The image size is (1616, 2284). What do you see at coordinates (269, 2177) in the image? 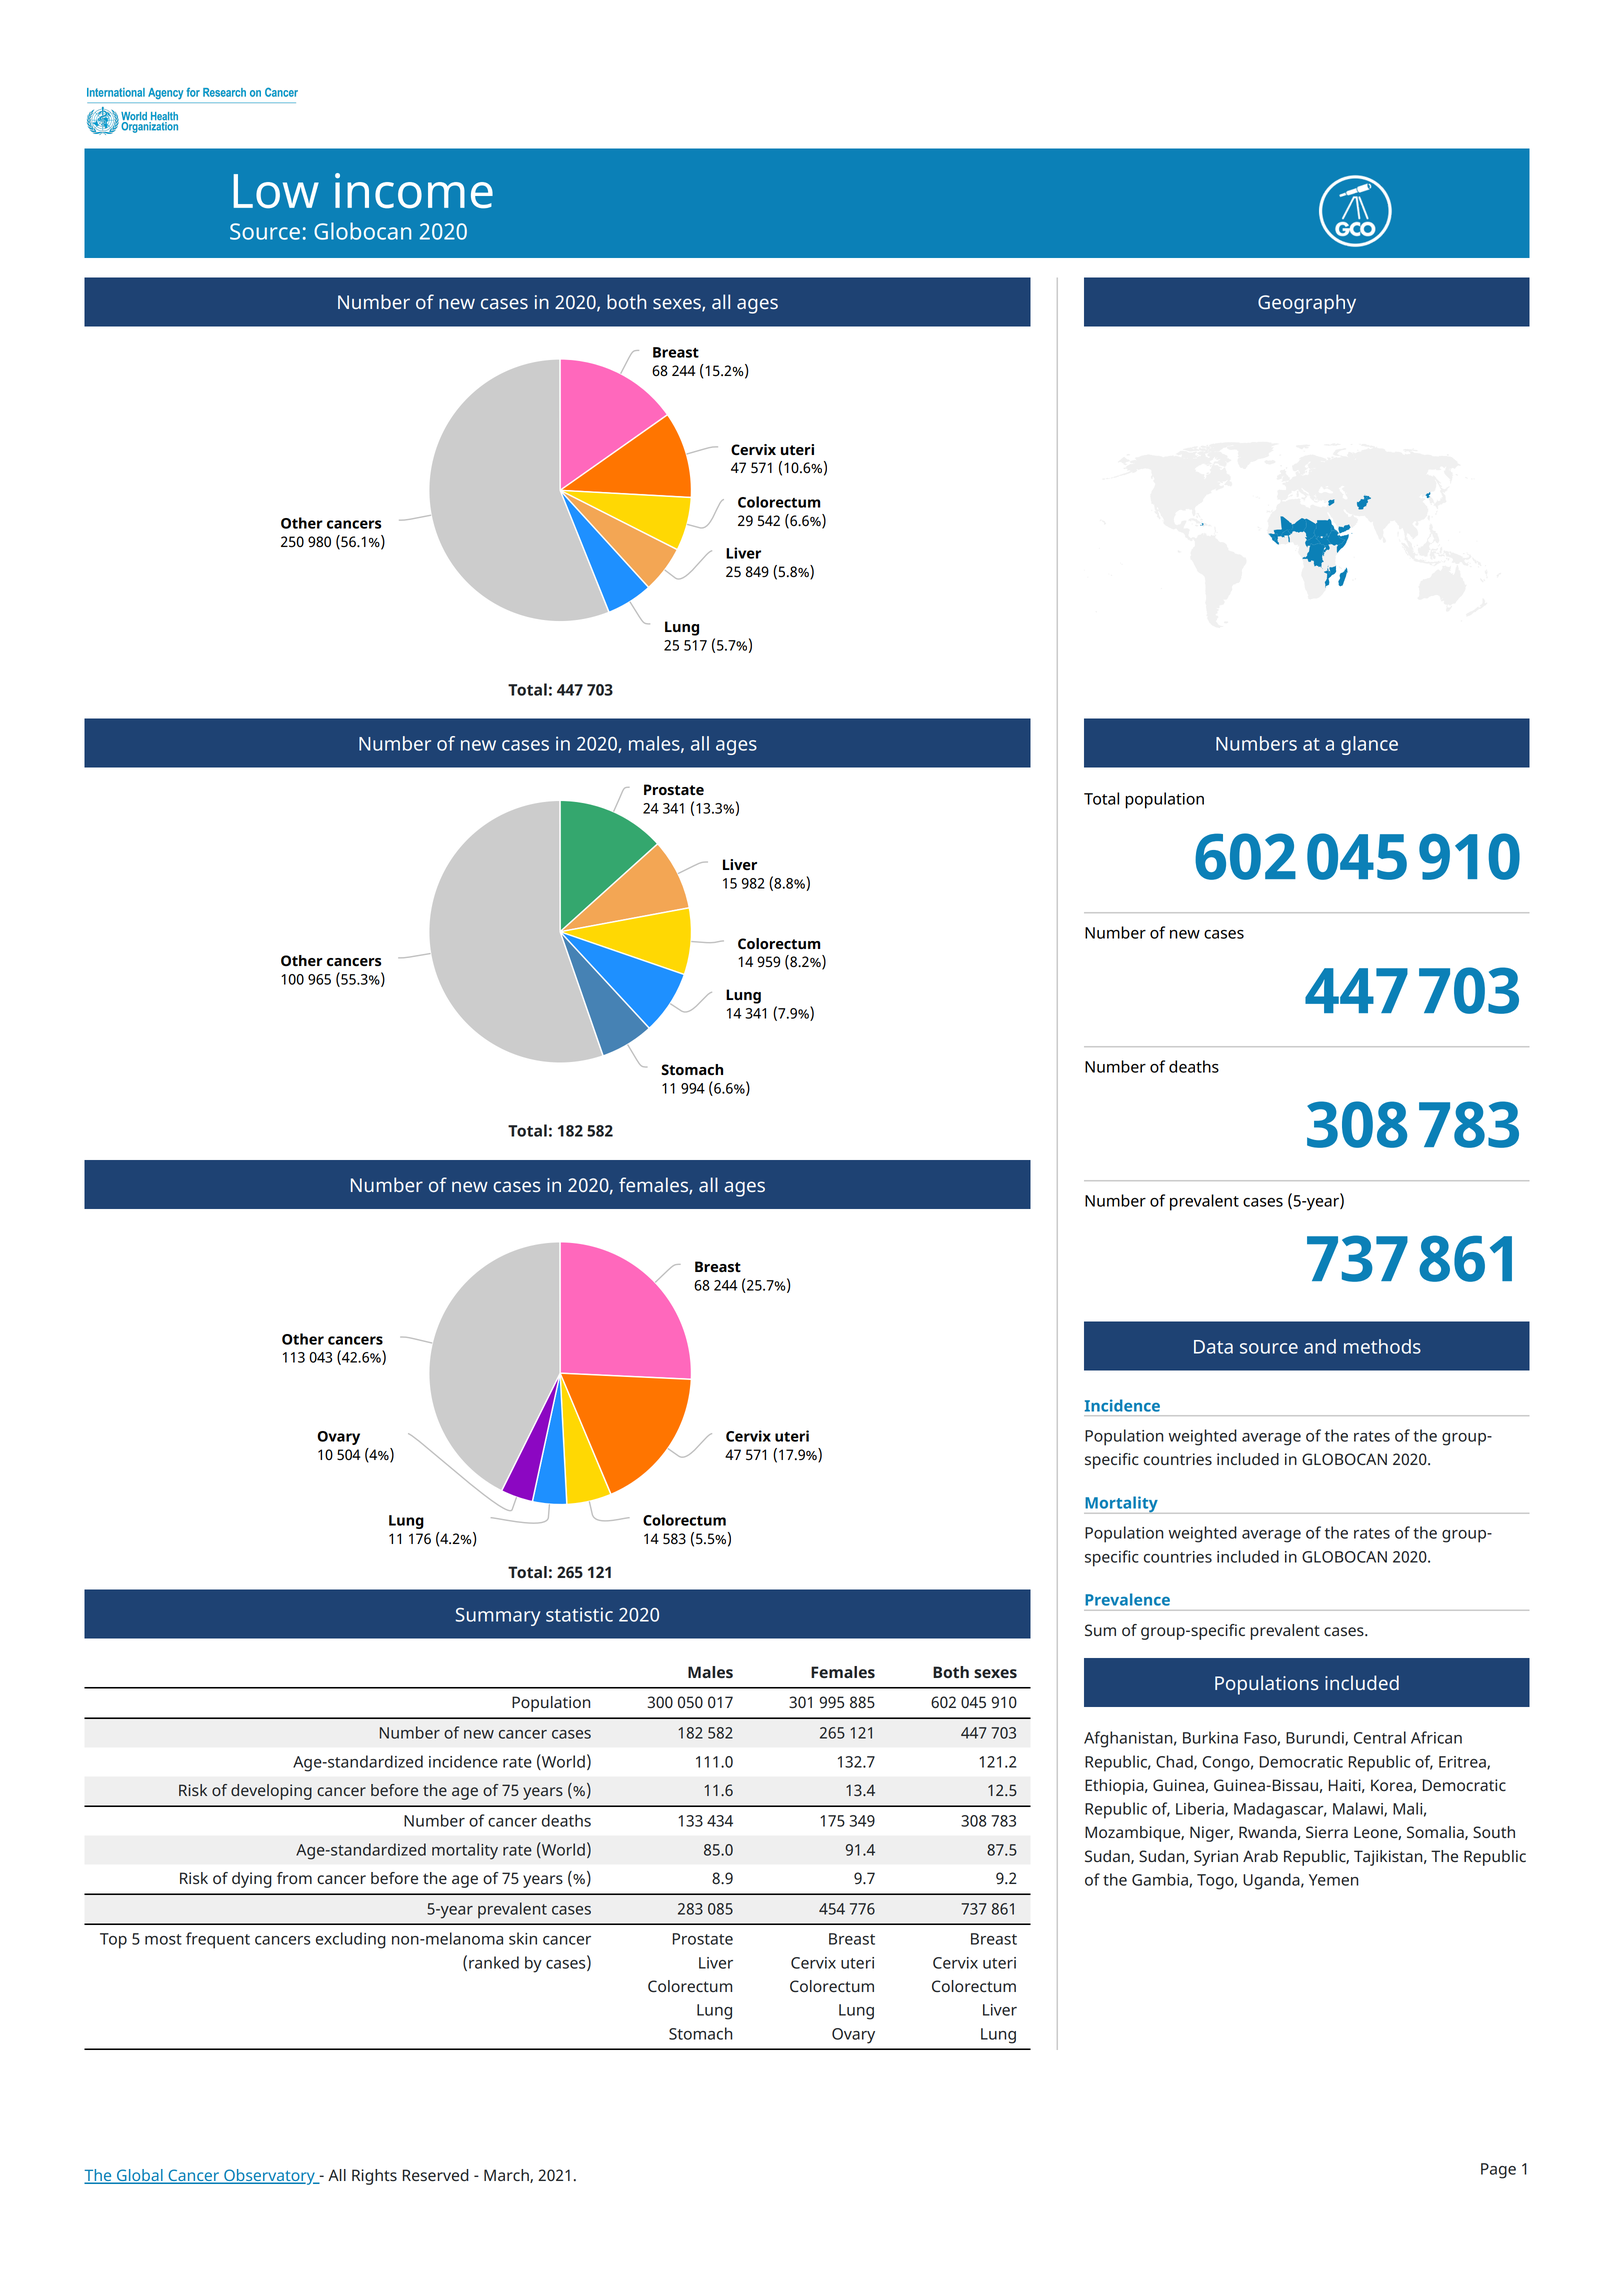
I see `Observatory` at bounding box center [269, 2177].
